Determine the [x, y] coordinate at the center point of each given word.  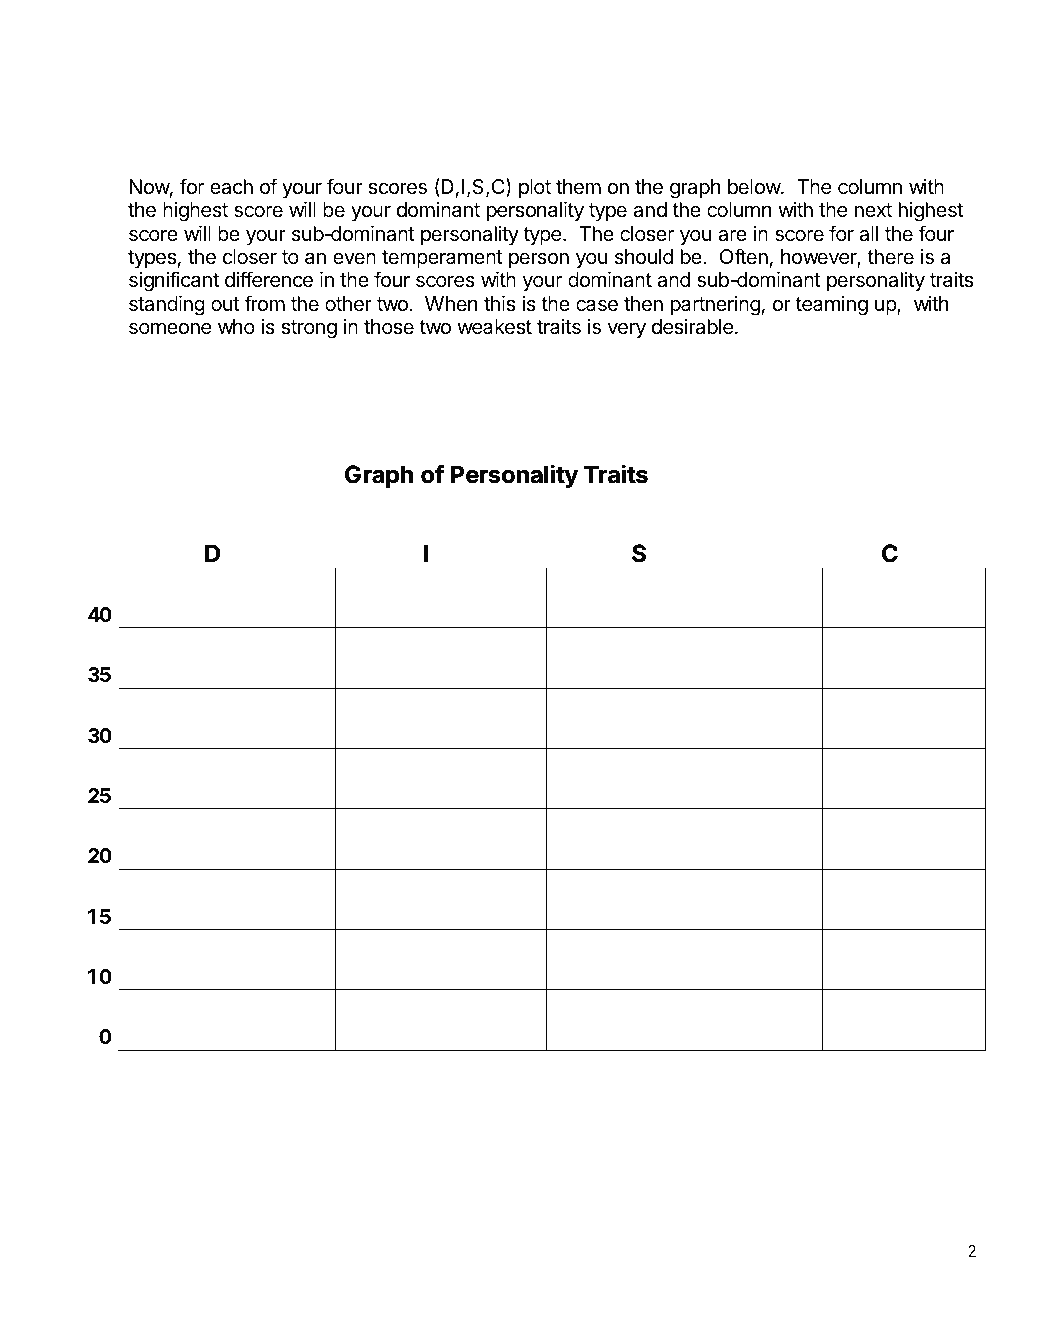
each [231, 187]
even [354, 258]
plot [535, 188]
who [236, 326]
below [755, 186]
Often [744, 256]
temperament [442, 259]
